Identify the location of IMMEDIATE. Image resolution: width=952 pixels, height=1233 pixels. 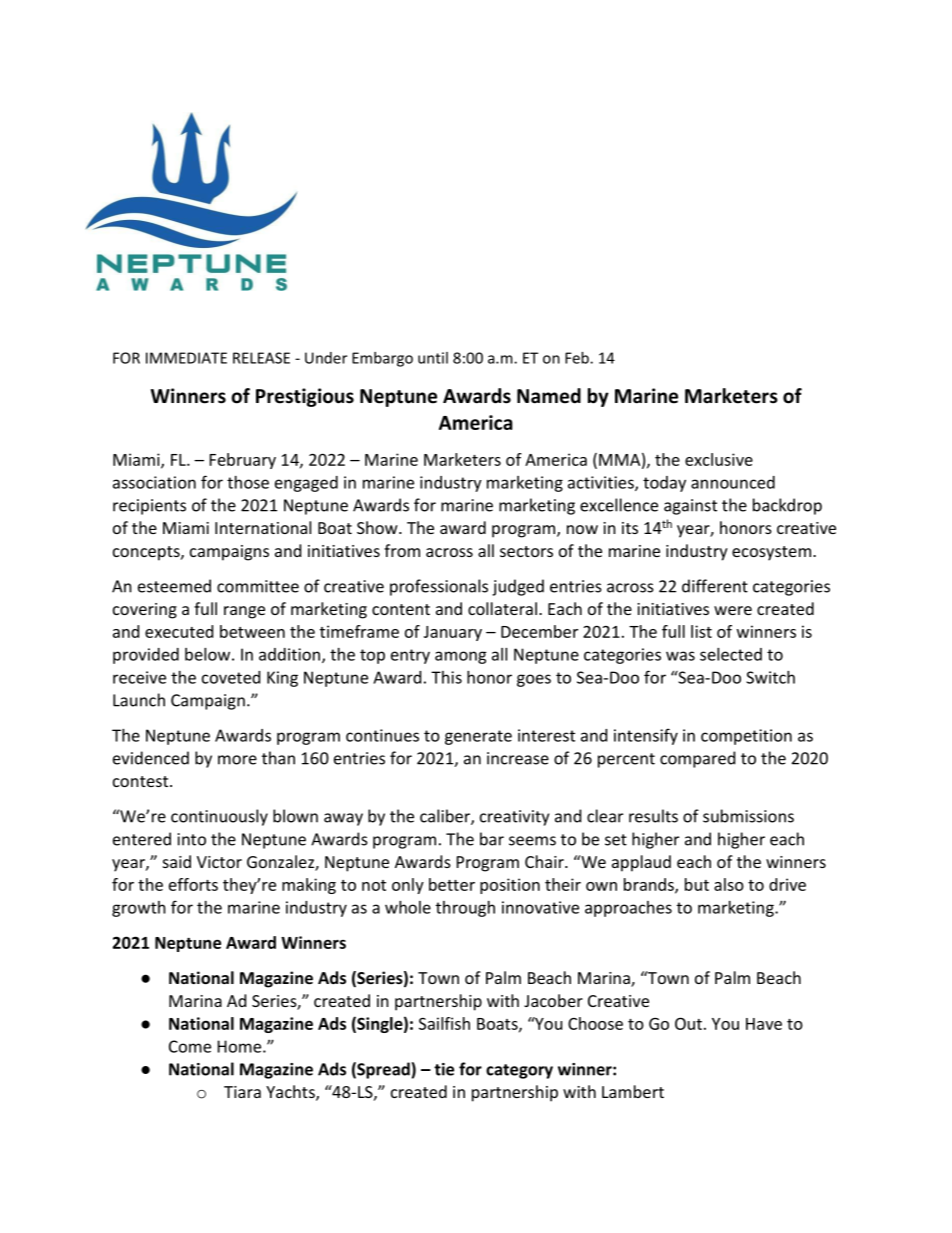
(186, 358).
